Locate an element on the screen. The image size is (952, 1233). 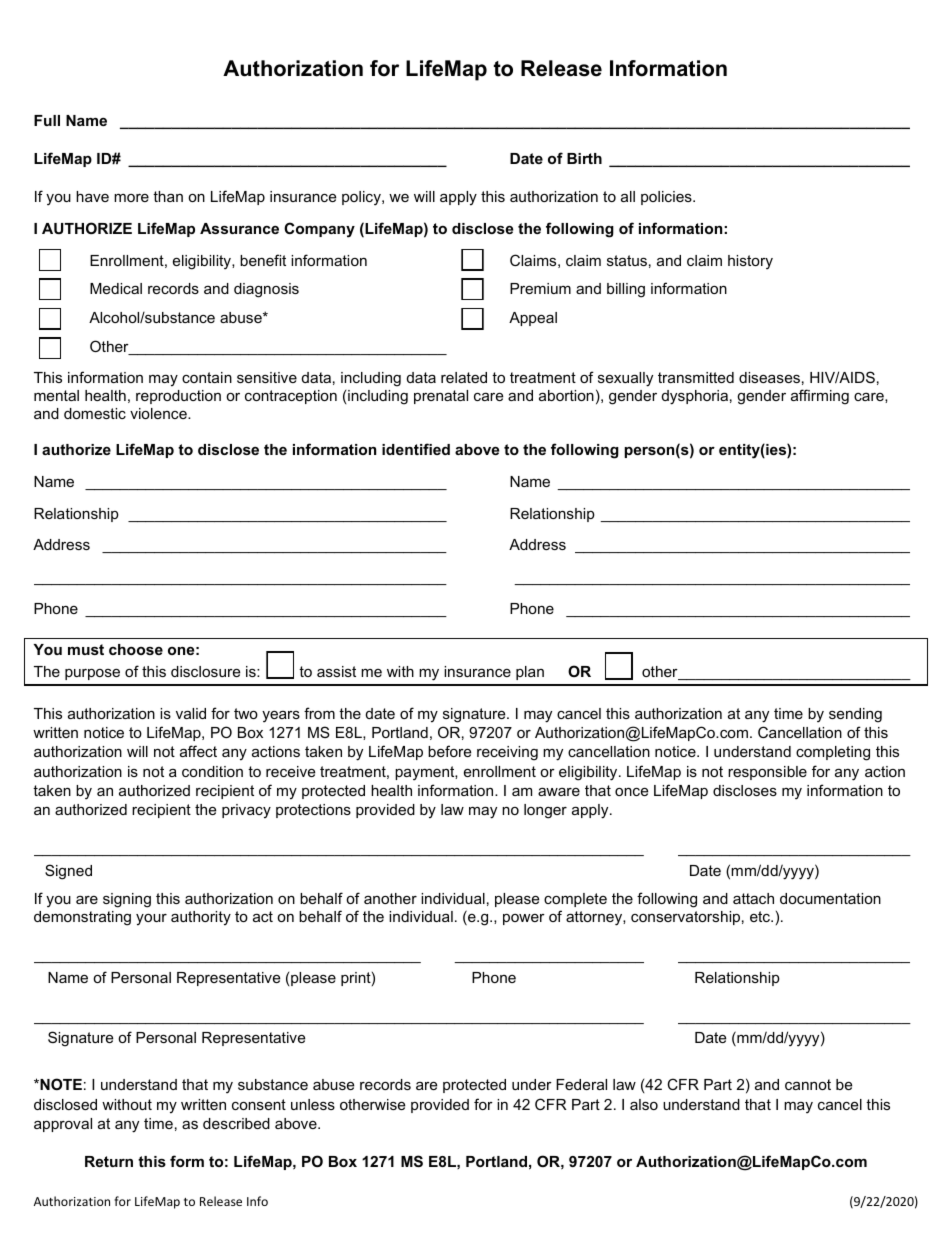
Birth is located at coordinates (584, 158).
